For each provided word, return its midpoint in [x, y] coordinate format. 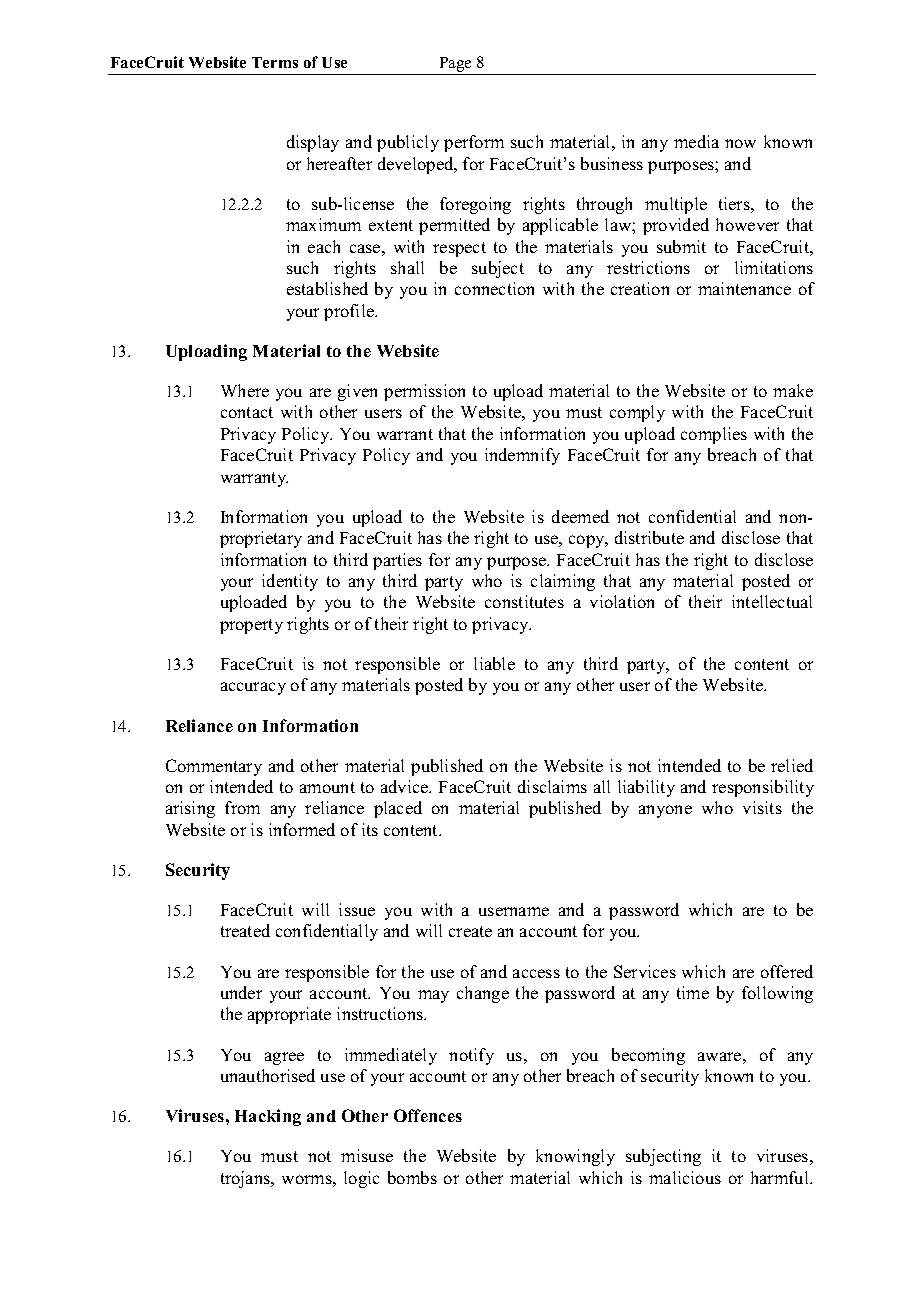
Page [455, 64]
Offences [428, 1115]
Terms [275, 62]
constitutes [524, 601]
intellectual [772, 601]
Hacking [268, 1117]
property [251, 626]
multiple [676, 205]
